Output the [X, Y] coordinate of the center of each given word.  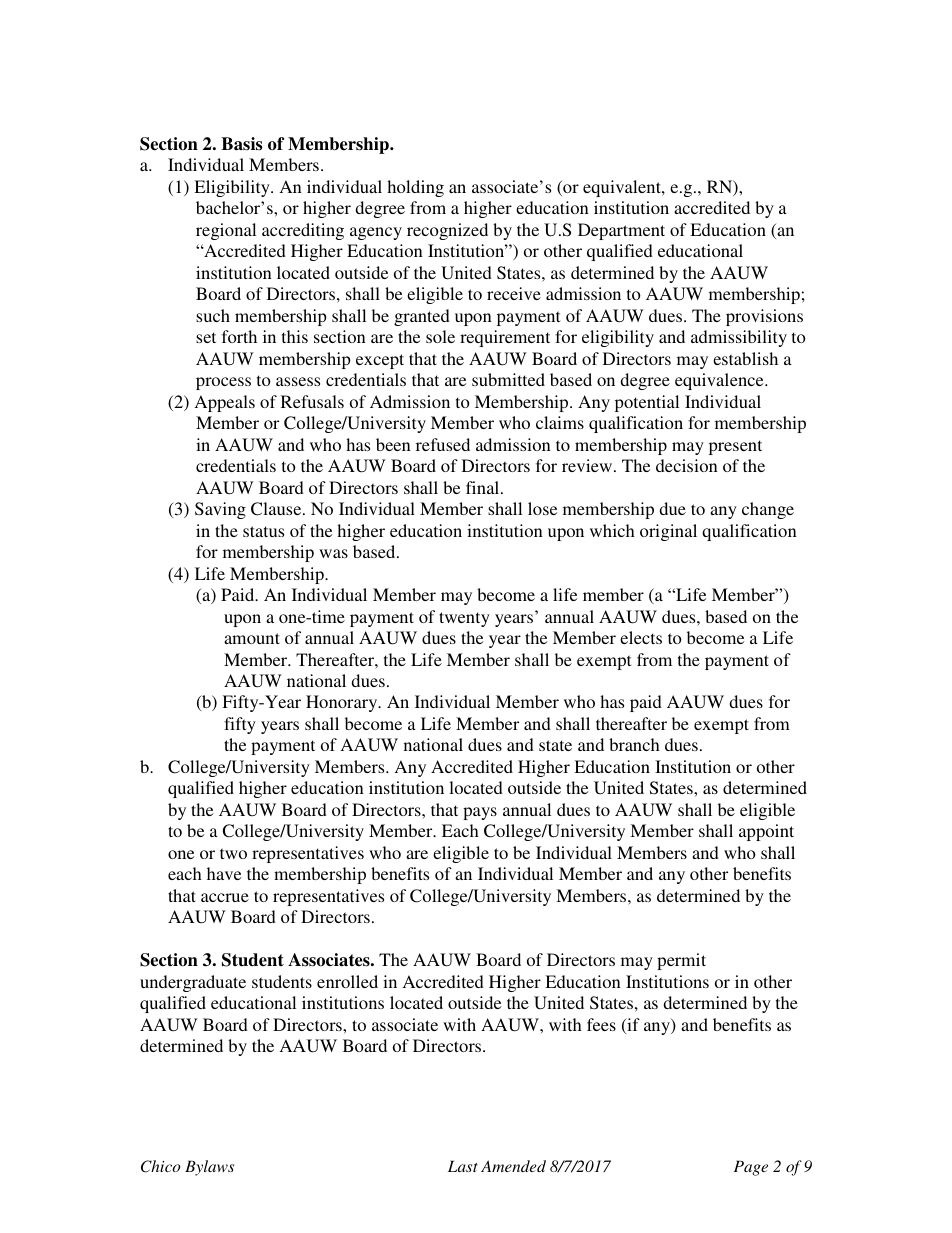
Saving [220, 510]
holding [415, 188]
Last [463, 1166]
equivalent [623, 188]
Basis [241, 144]
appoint [766, 832]
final [484, 487]
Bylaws [209, 1168]
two [233, 853]
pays [480, 813]
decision [687, 465]
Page [751, 1168]
